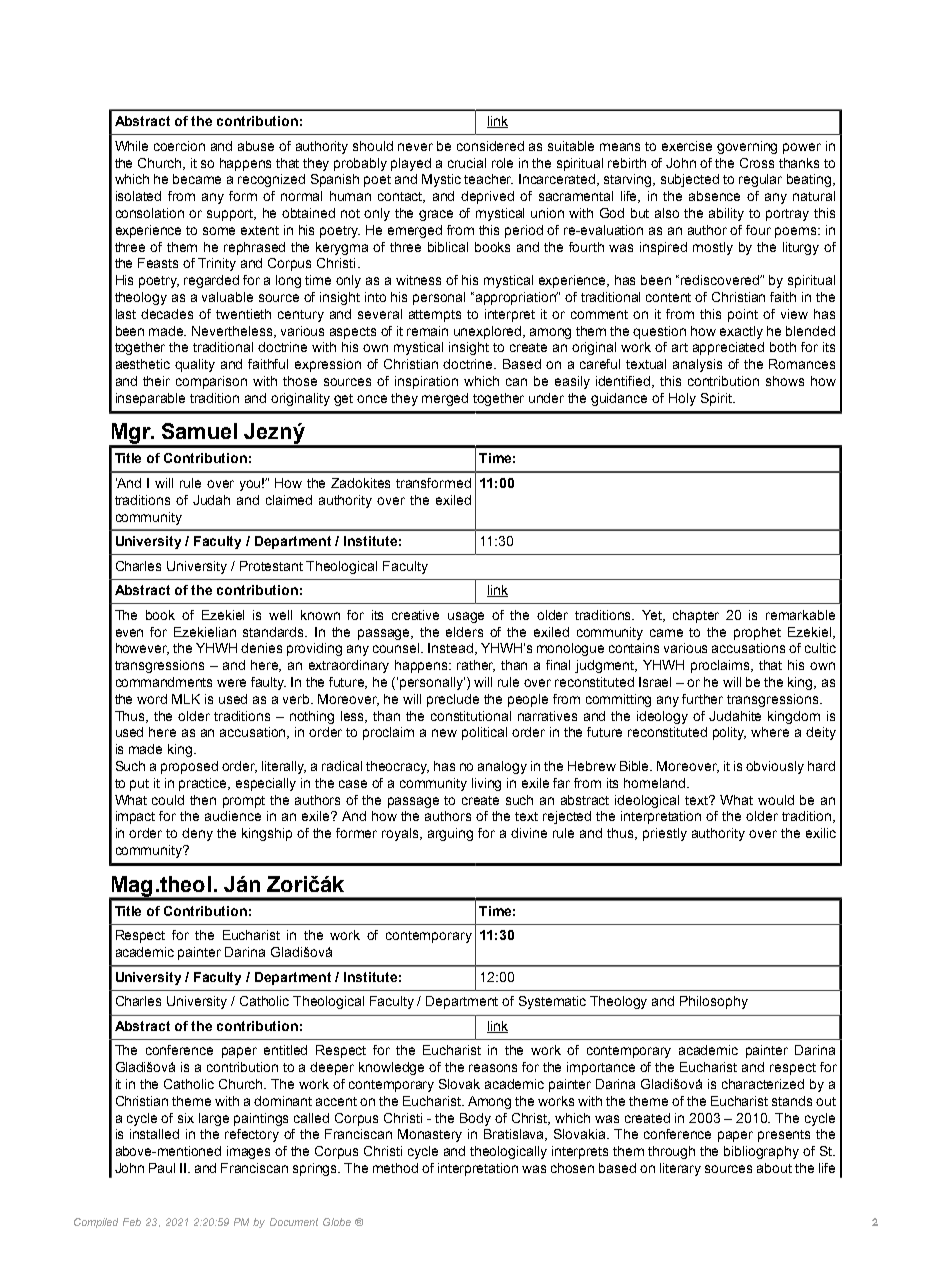 The image size is (951, 1288). What do you see at coordinates (162, 1168) in the screenshot?
I see `Paul` at bounding box center [162, 1168].
